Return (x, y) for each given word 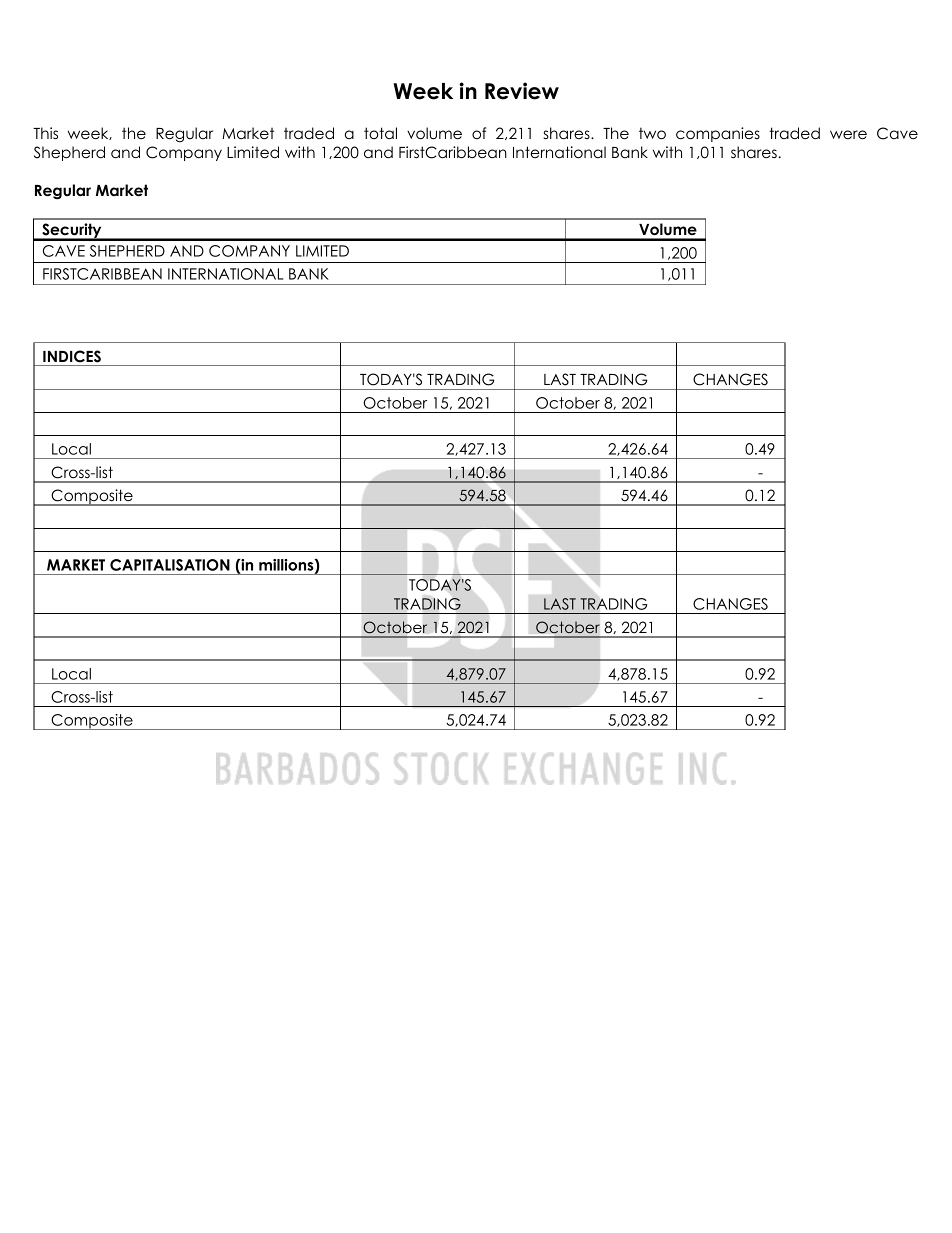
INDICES (72, 356)
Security (72, 232)
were (848, 134)
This (45, 133)
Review (522, 91)
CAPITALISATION (170, 565)
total (380, 133)
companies (718, 134)
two (652, 133)
